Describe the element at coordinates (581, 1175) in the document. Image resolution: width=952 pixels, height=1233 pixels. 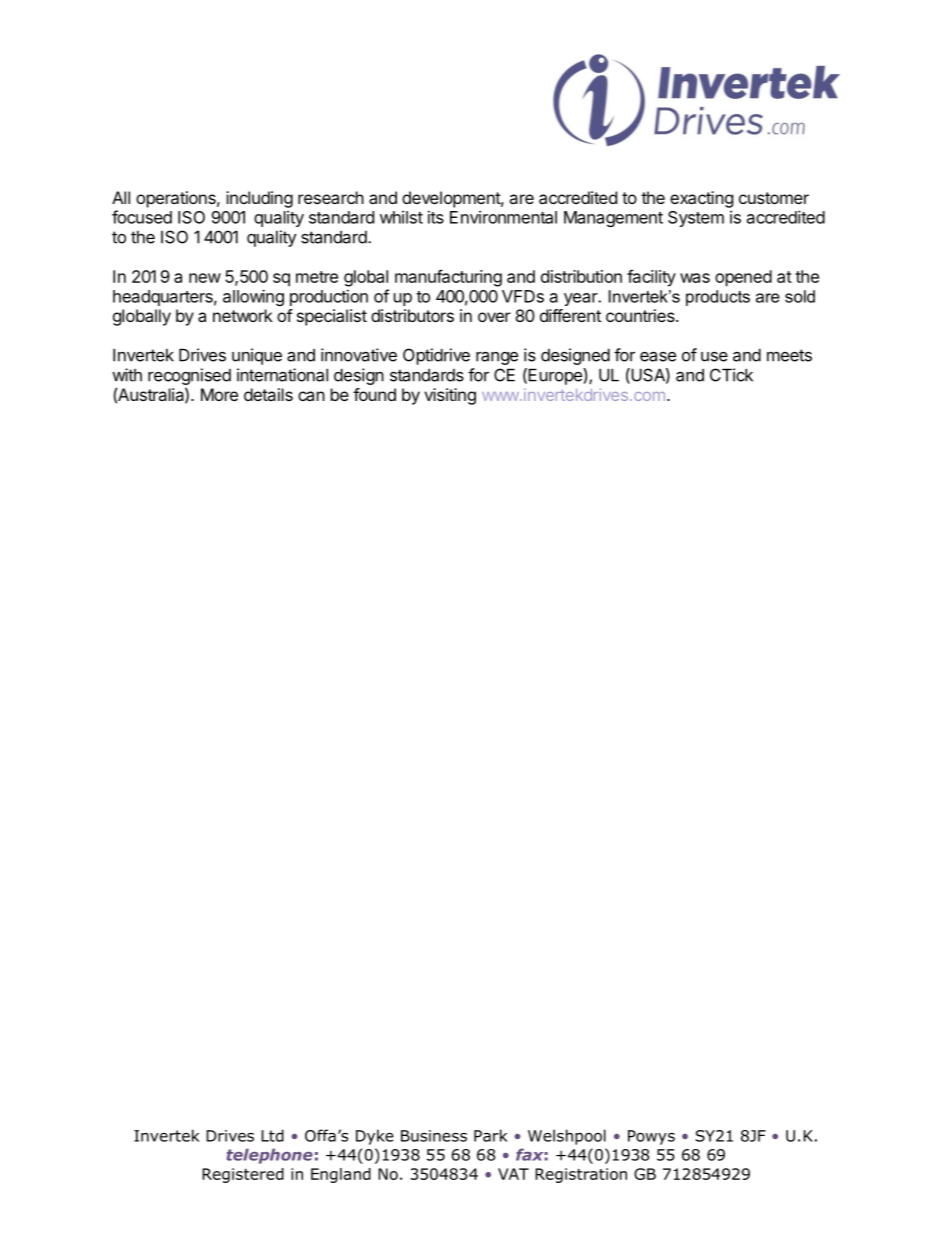
I see `Registration` at that location.
